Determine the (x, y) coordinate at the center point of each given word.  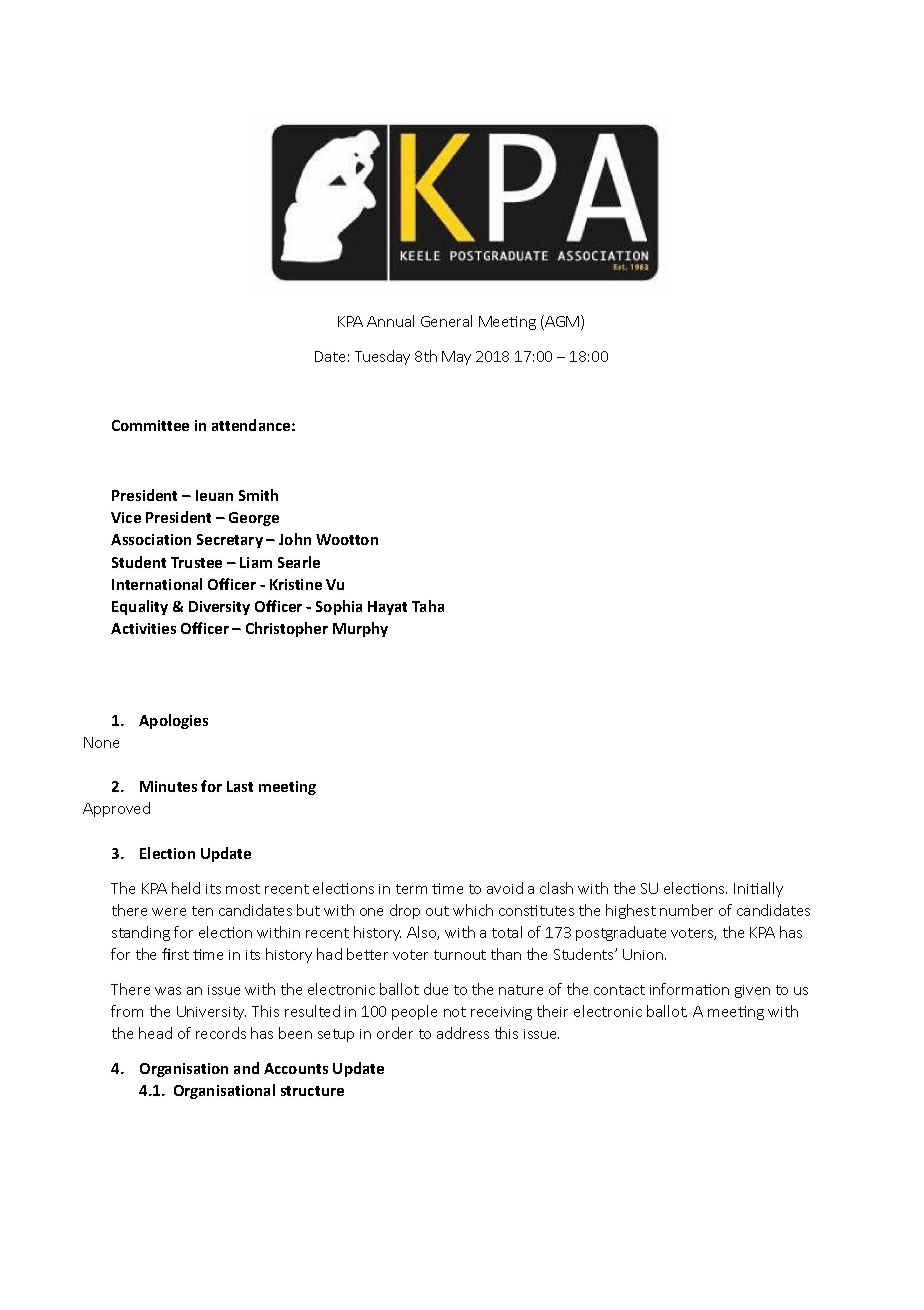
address (463, 1033)
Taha (428, 606)
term (411, 889)
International (157, 584)
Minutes (168, 786)
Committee (150, 425)
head (155, 1033)
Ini (743, 888)
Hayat (387, 608)
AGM (561, 322)
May (456, 358)
